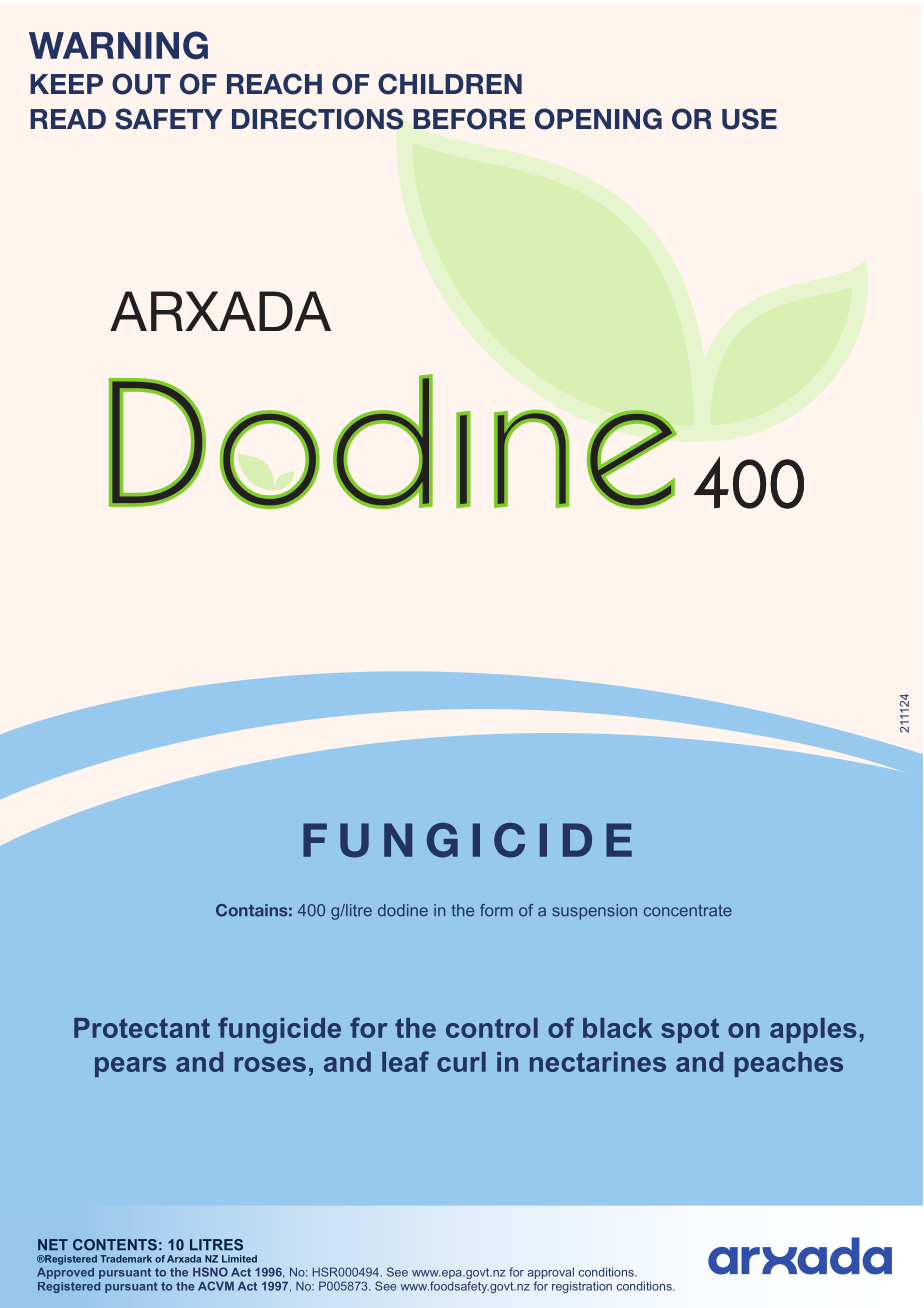 This screenshot has height=1308, width=924. Describe the element at coordinates (126, 1259) in the screenshot. I see `Trademark` at that location.
